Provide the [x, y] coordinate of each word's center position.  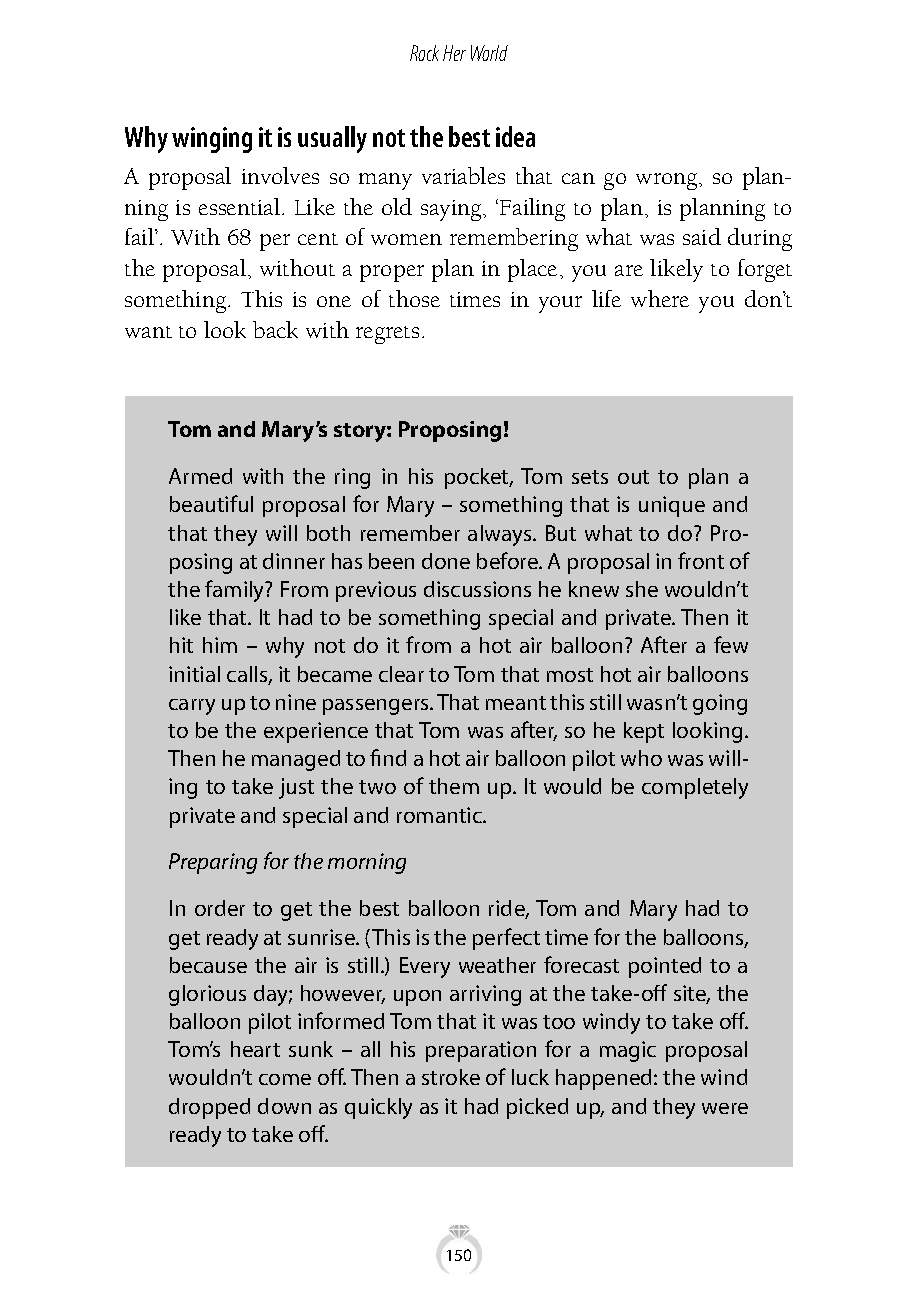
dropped [209, 1108]
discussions [477, 589]
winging [212, 140]
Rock [424, 53]
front [701, 560]
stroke [451, 1077]
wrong [668, 181]
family [236, 591]
